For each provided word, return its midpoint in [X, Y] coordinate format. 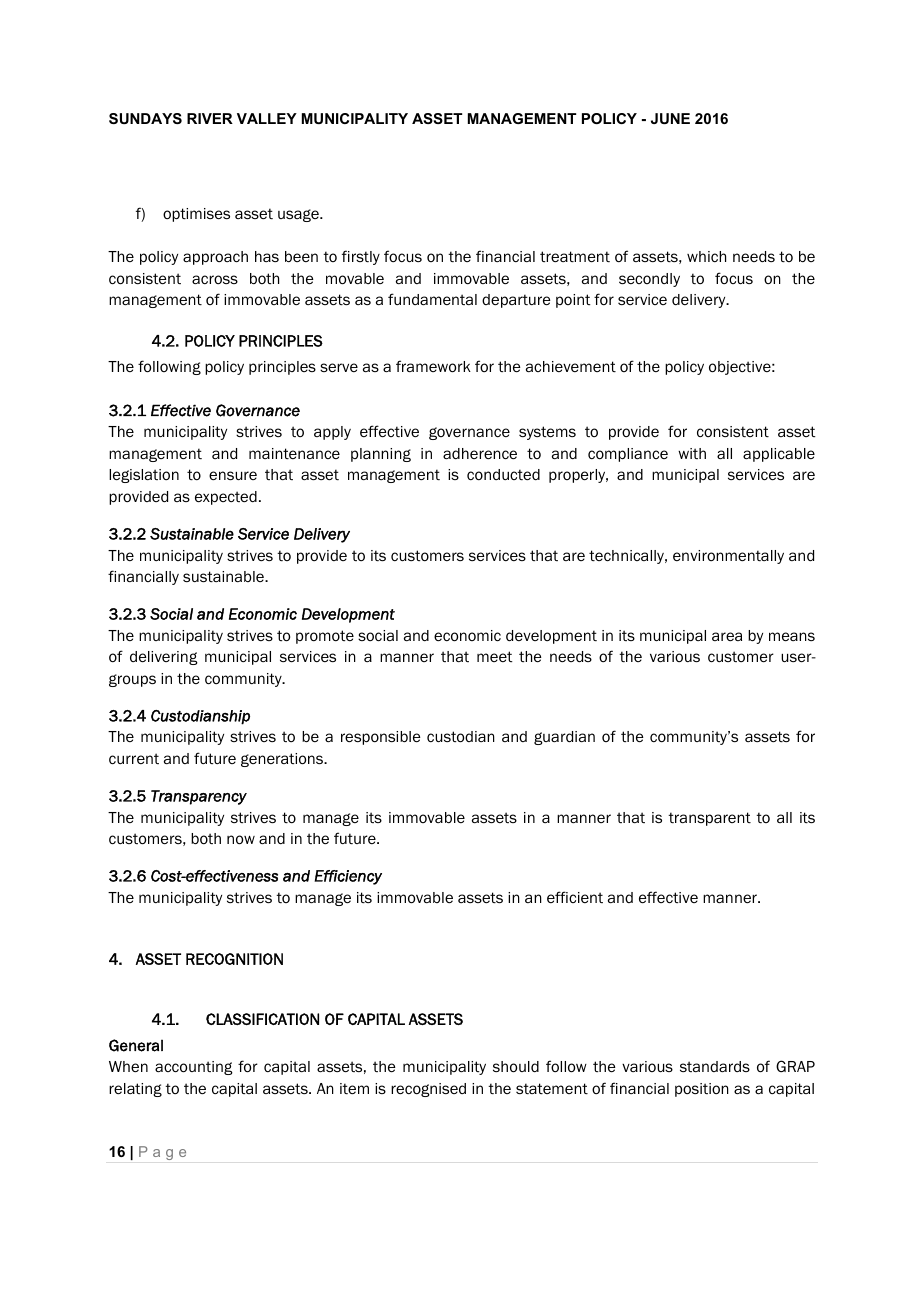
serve [339, 367]
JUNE [670, 118]
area [727, 636]
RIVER [210, 118]
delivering [164, 658]
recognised [428, 1090]
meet [495, 656]
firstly [361, 257]
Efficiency [348, 877]
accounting [194, 1068]
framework [433, 366]
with [692, 453]
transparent [709, 819]
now [241, 840]
